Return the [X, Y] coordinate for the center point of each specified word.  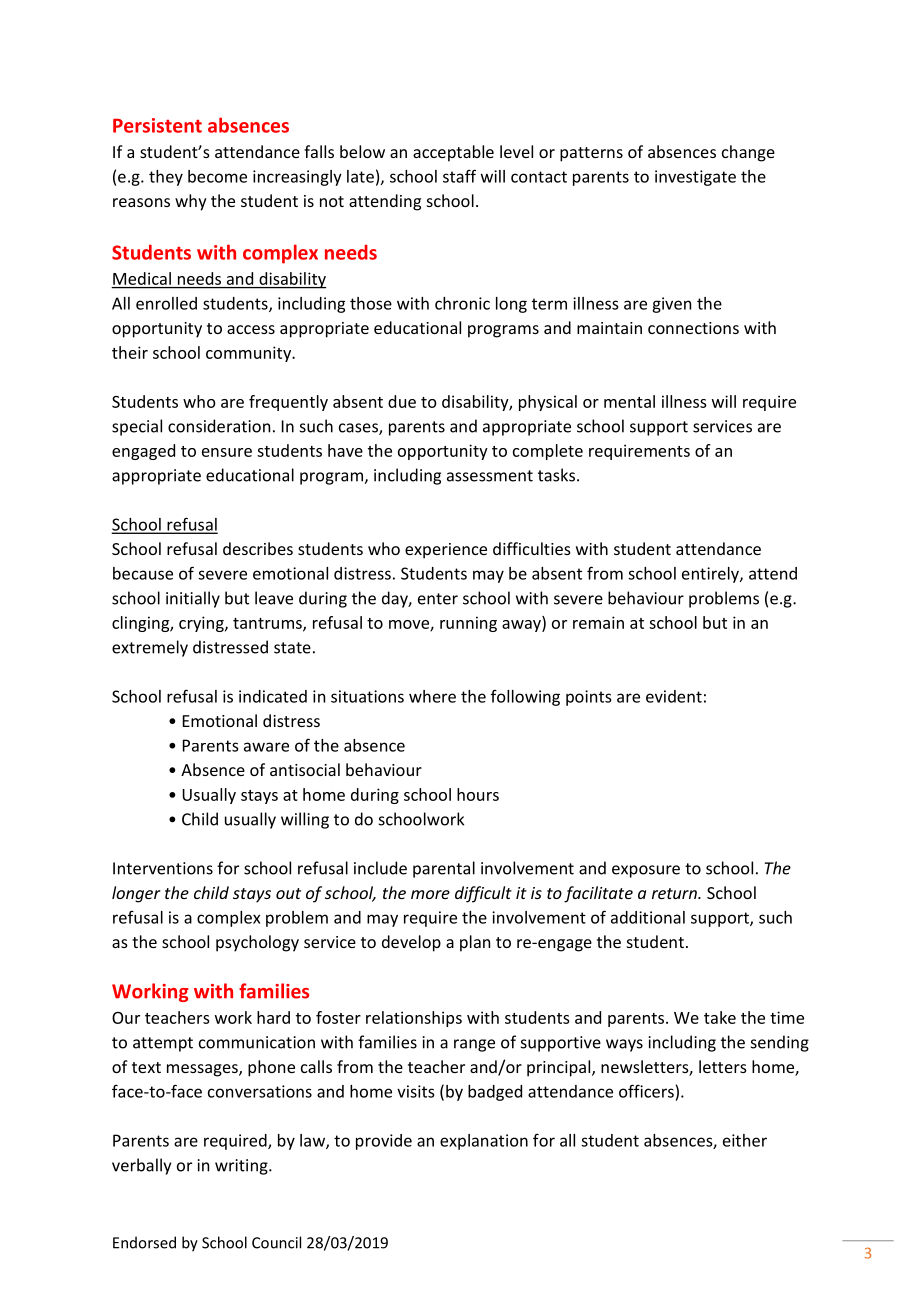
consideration [219, 426]
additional [648, 917]
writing [242, 1167]
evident [674, 696]
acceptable [453, 153]
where [432, 696]
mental [629, 401]
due [402, 401]
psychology [257, 943]
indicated [273, 696]
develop [411, 943]
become [217, 176]
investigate [695, 178]
